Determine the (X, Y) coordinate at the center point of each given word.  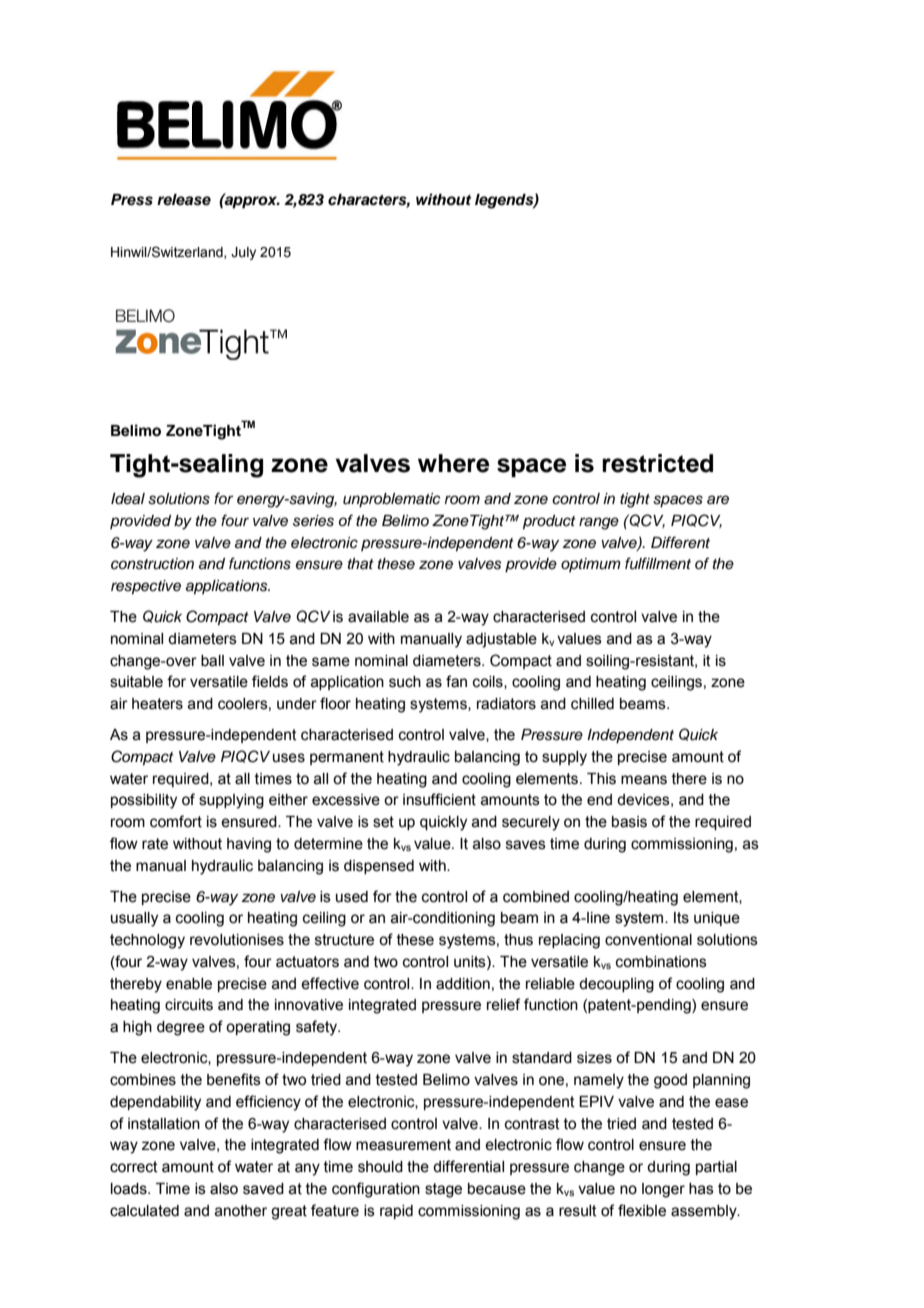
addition (463, 984)
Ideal (128, 499)
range (599, 523)
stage (443, 1190)
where (453, 463)
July (243, 253)
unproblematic (392, 500)
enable (189, 984)
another (241, 1211)
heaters (157, 704)
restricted (657, 463)
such (405, 682)
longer (663, 1190)
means (644, 780)
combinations (661, 962)
